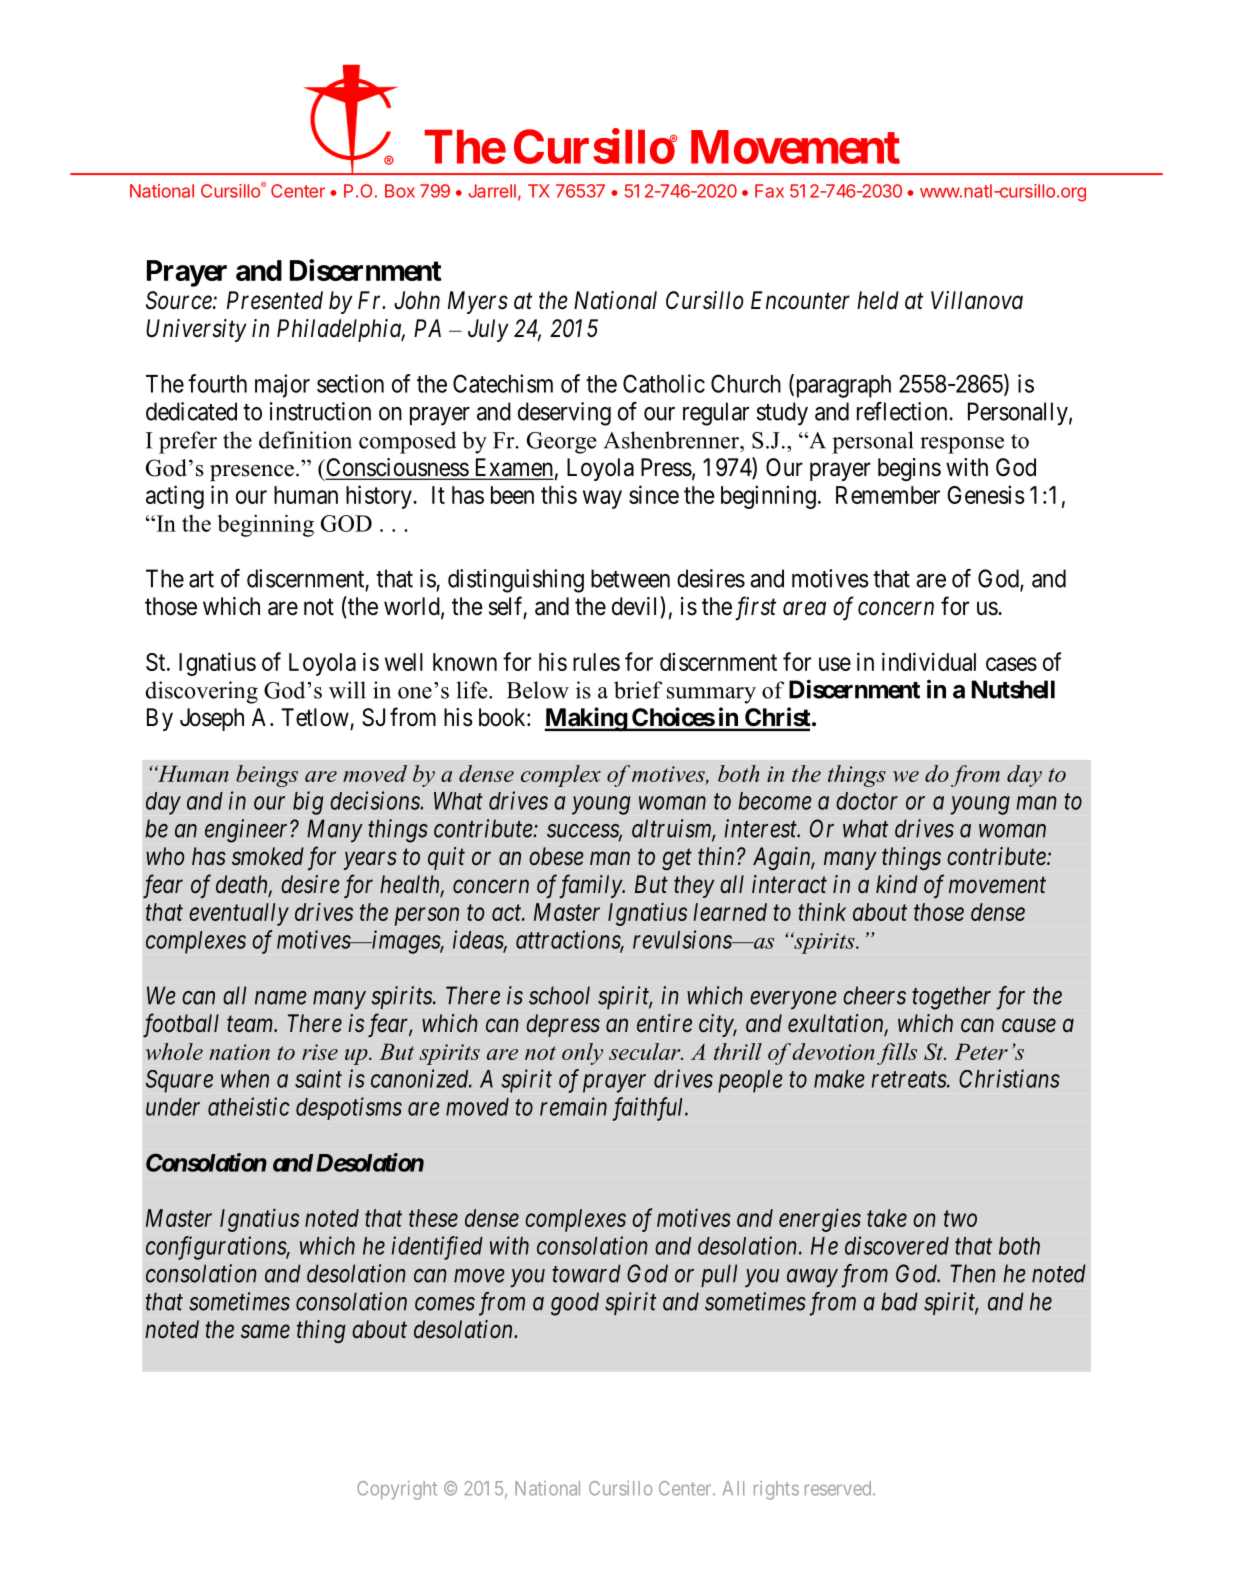 This document has width=1233, height=1596. I want to click on between, so click(630, 578).
